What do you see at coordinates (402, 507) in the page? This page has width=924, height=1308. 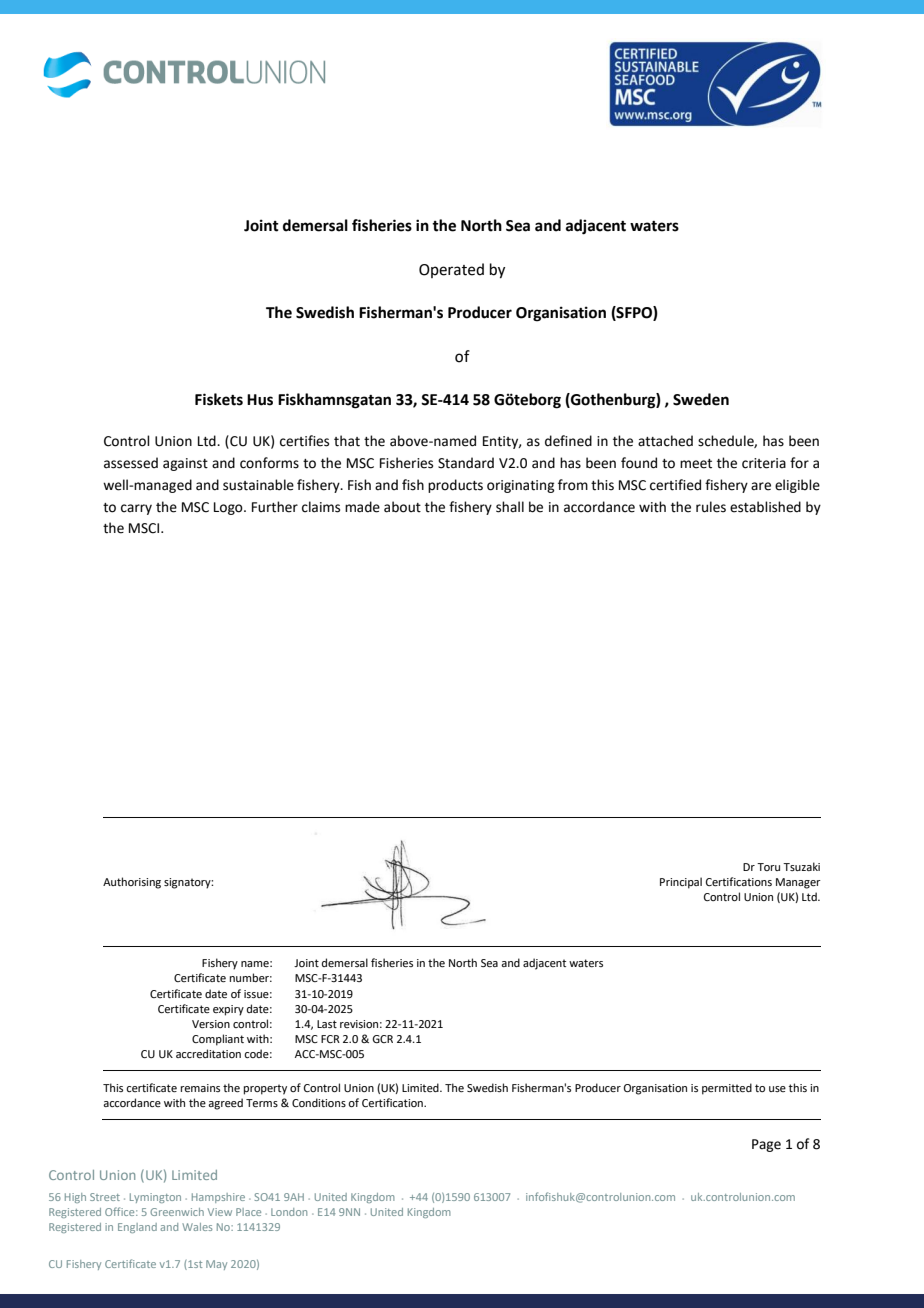 I see `about` at bounding box center [402, 507].
